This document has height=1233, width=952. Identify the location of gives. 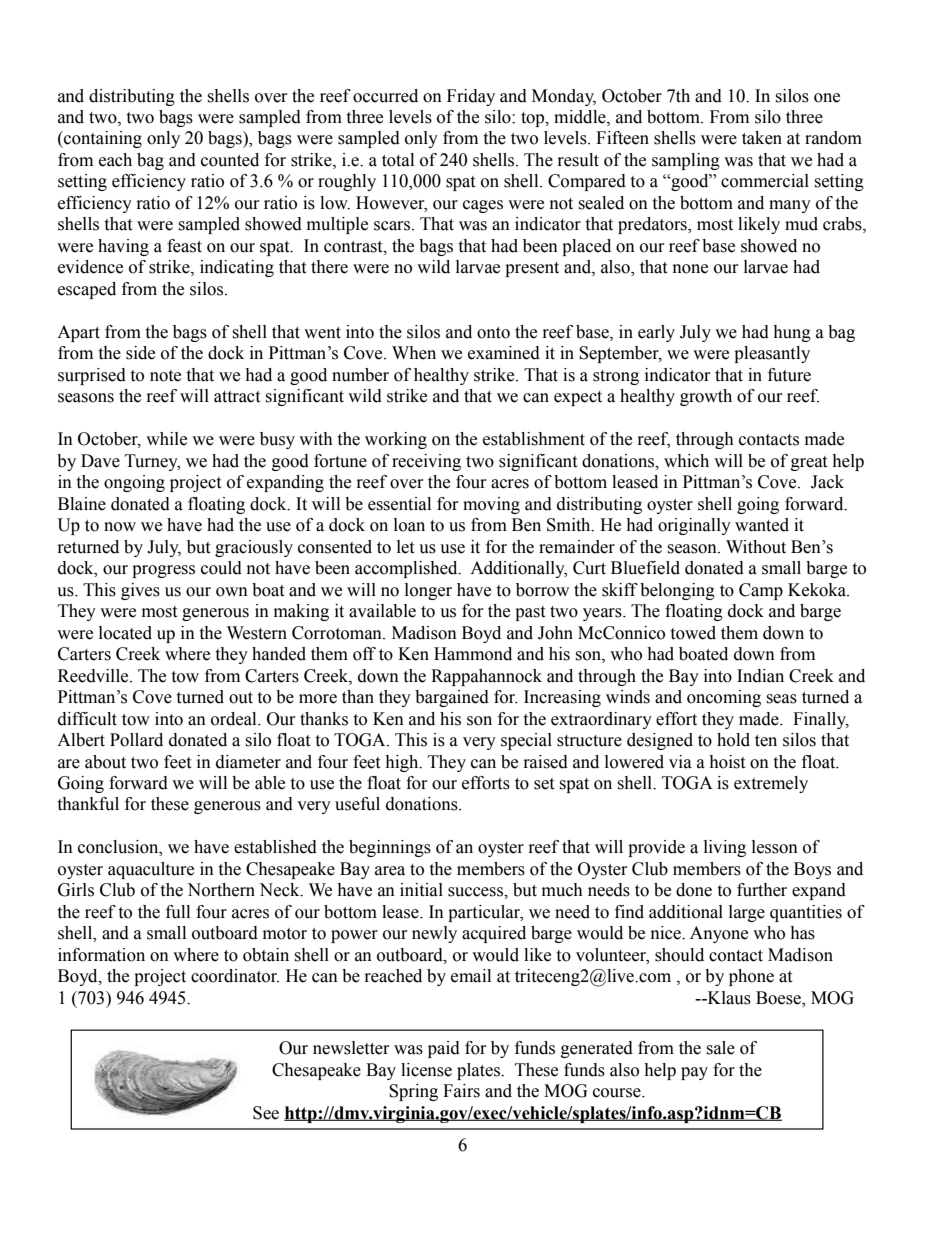
(140, 591).
